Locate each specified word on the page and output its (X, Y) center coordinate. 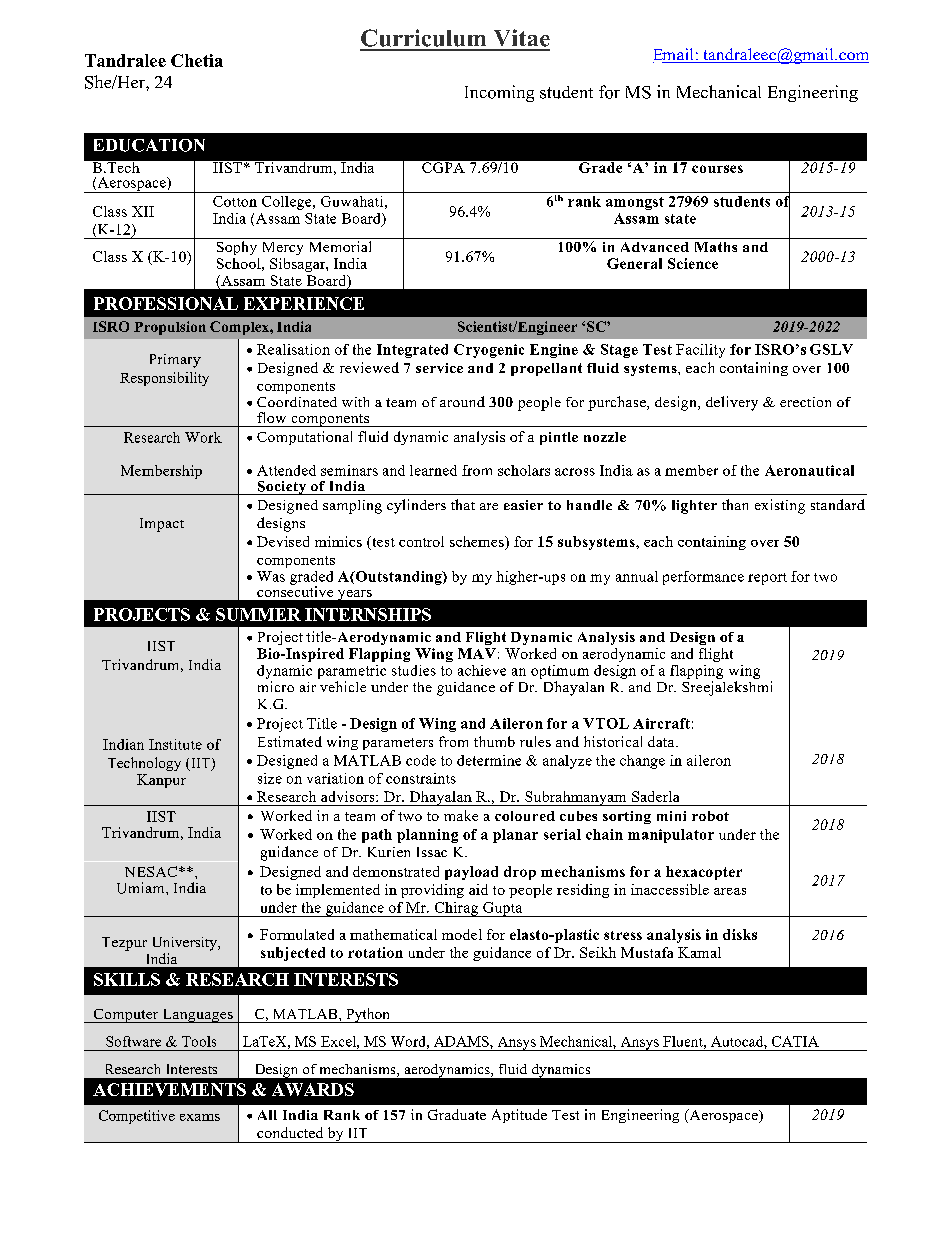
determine (489, 760)
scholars (524, 470)
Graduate (457, 1114)
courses (717, 169)
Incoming (499, 93)
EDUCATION (149, 145)
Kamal (699, 952)
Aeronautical (809, 470)
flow (271, 417)
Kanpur (161, 781)
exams (200, 1117)
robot (710, 816)
